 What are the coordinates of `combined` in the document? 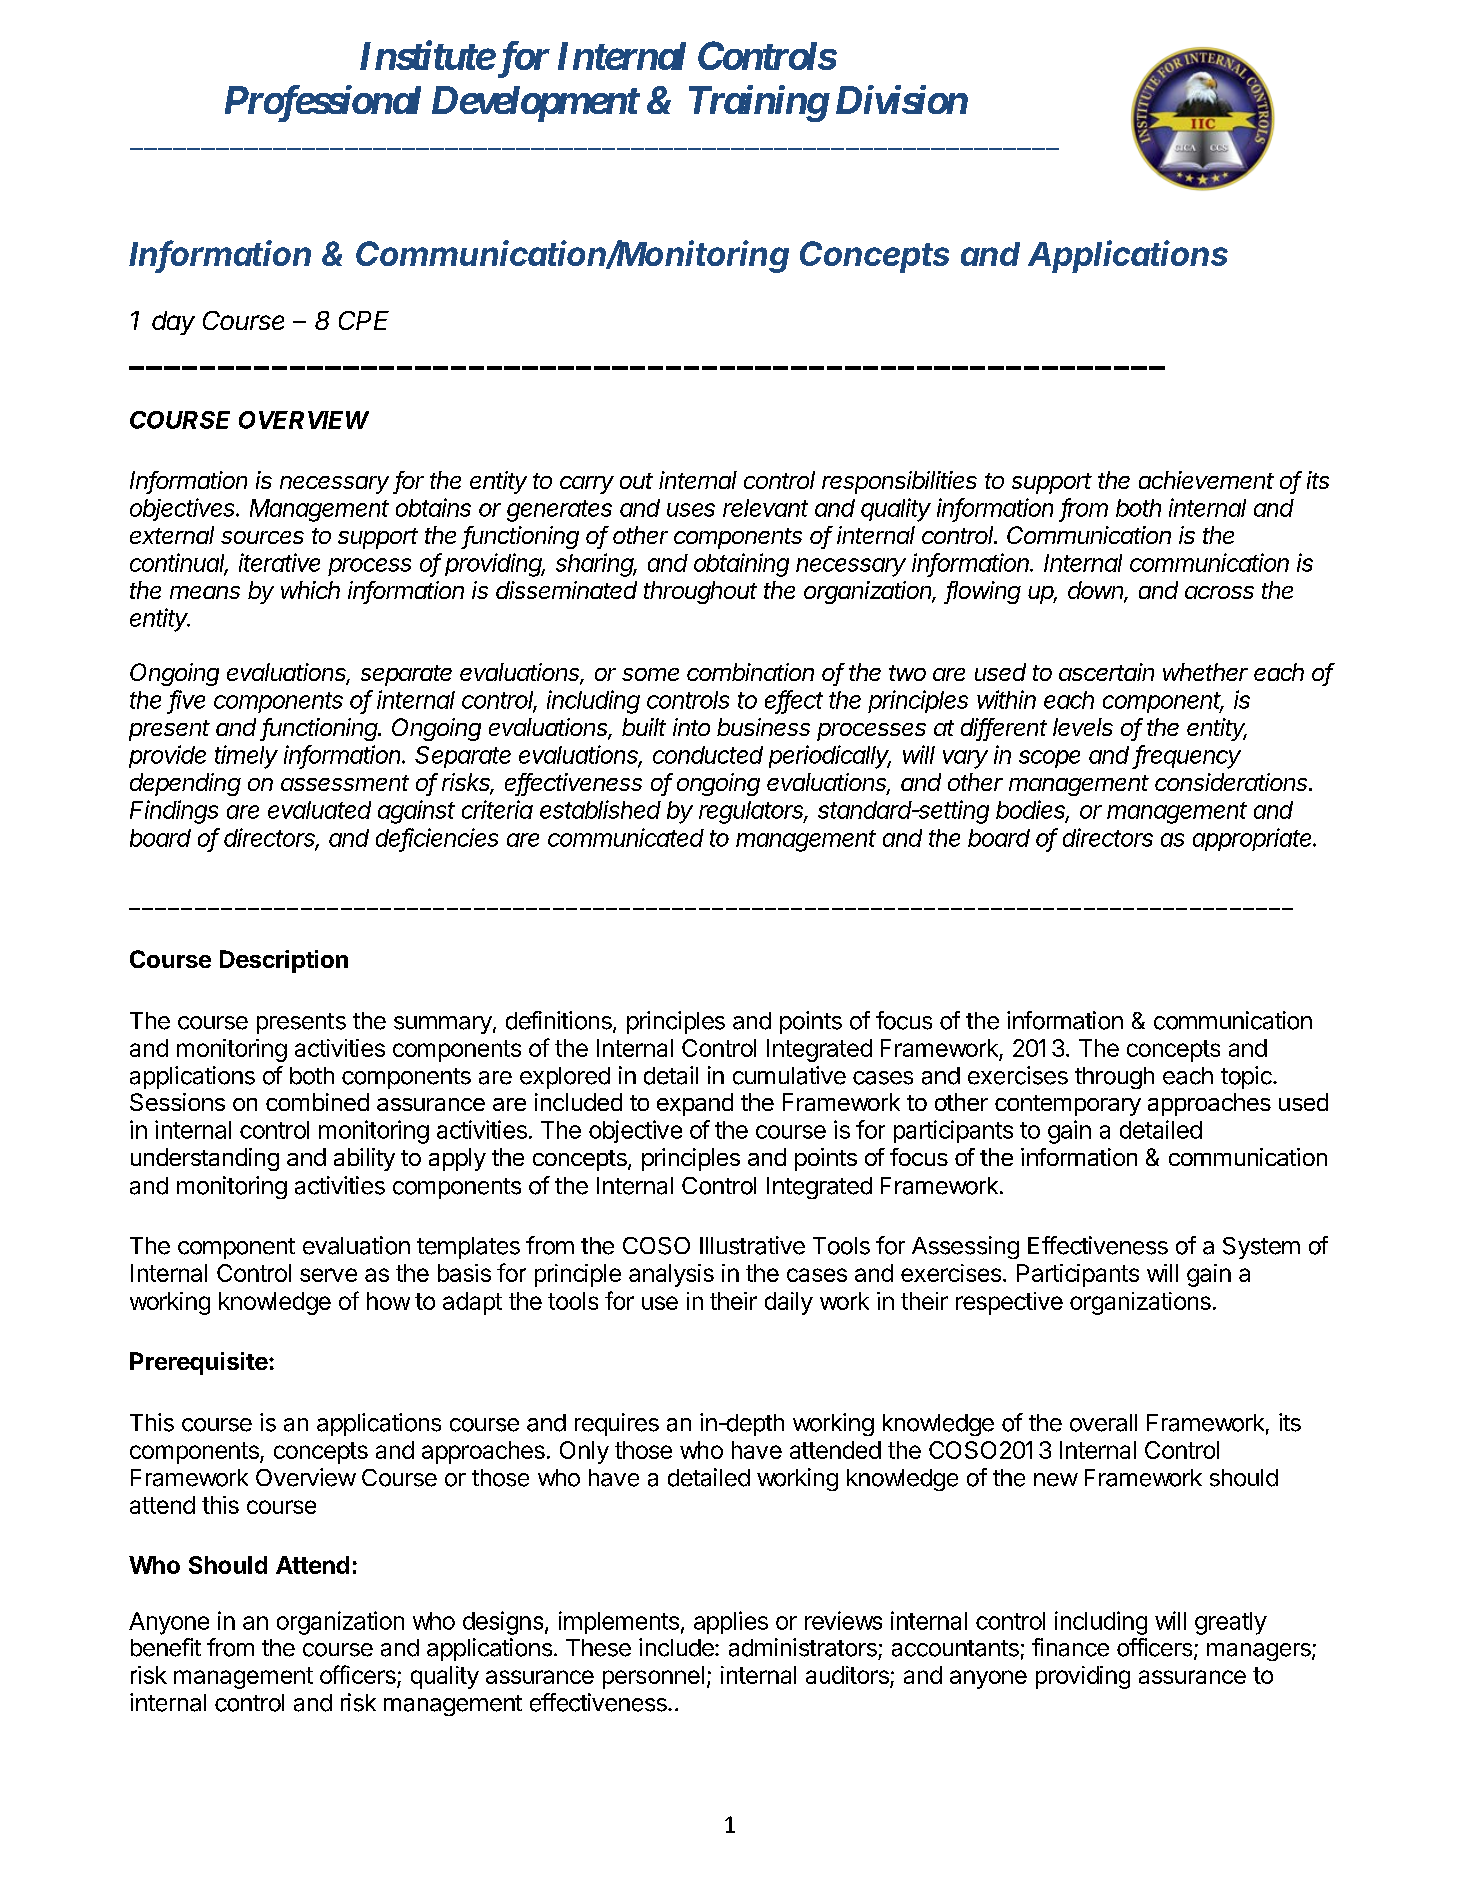 It's located at (317, 1102).
